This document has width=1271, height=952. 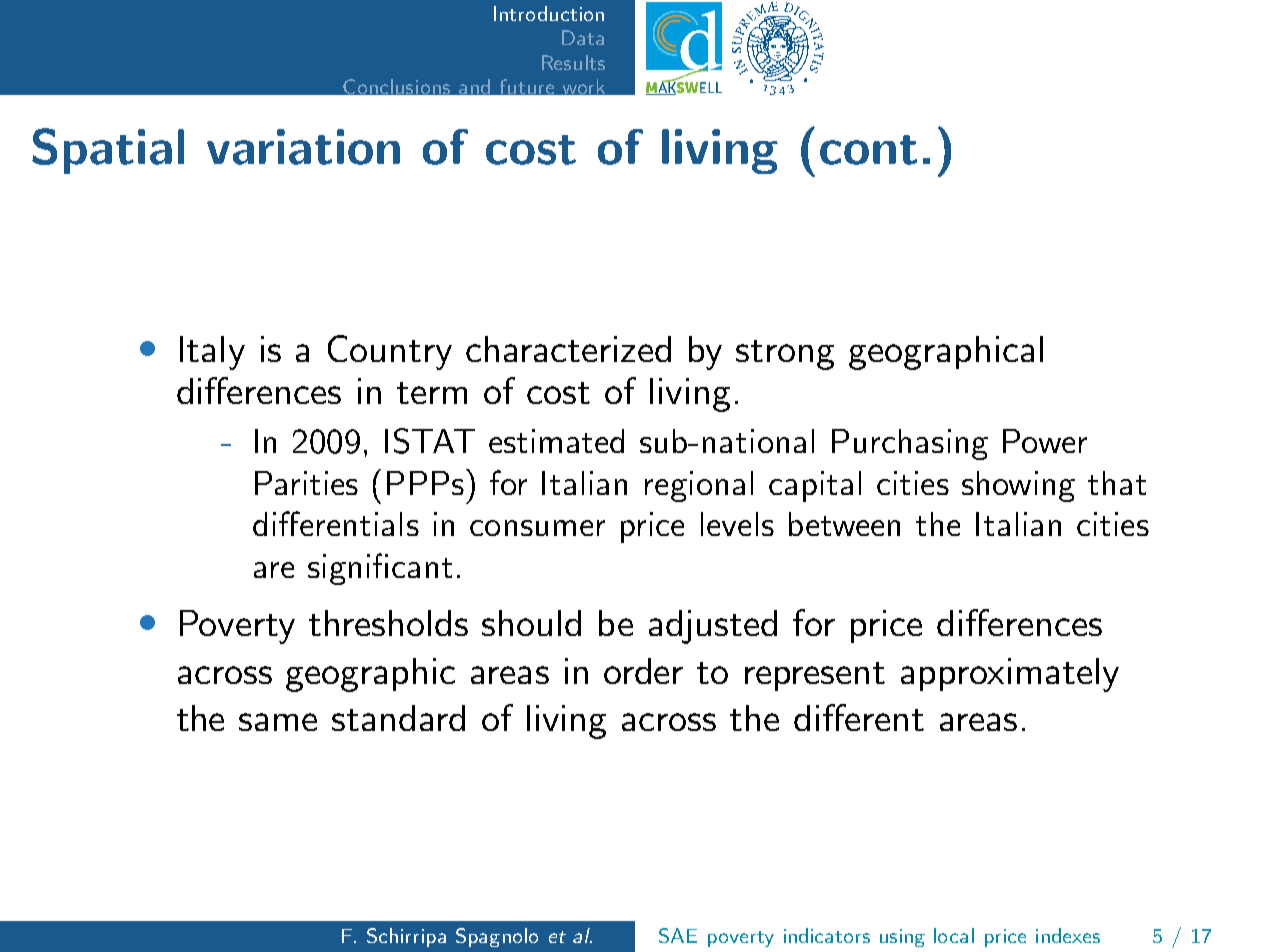 What do you see at coordinates (678, 935) in the document?
I see `SAE` at bounding box center [678, 935].
